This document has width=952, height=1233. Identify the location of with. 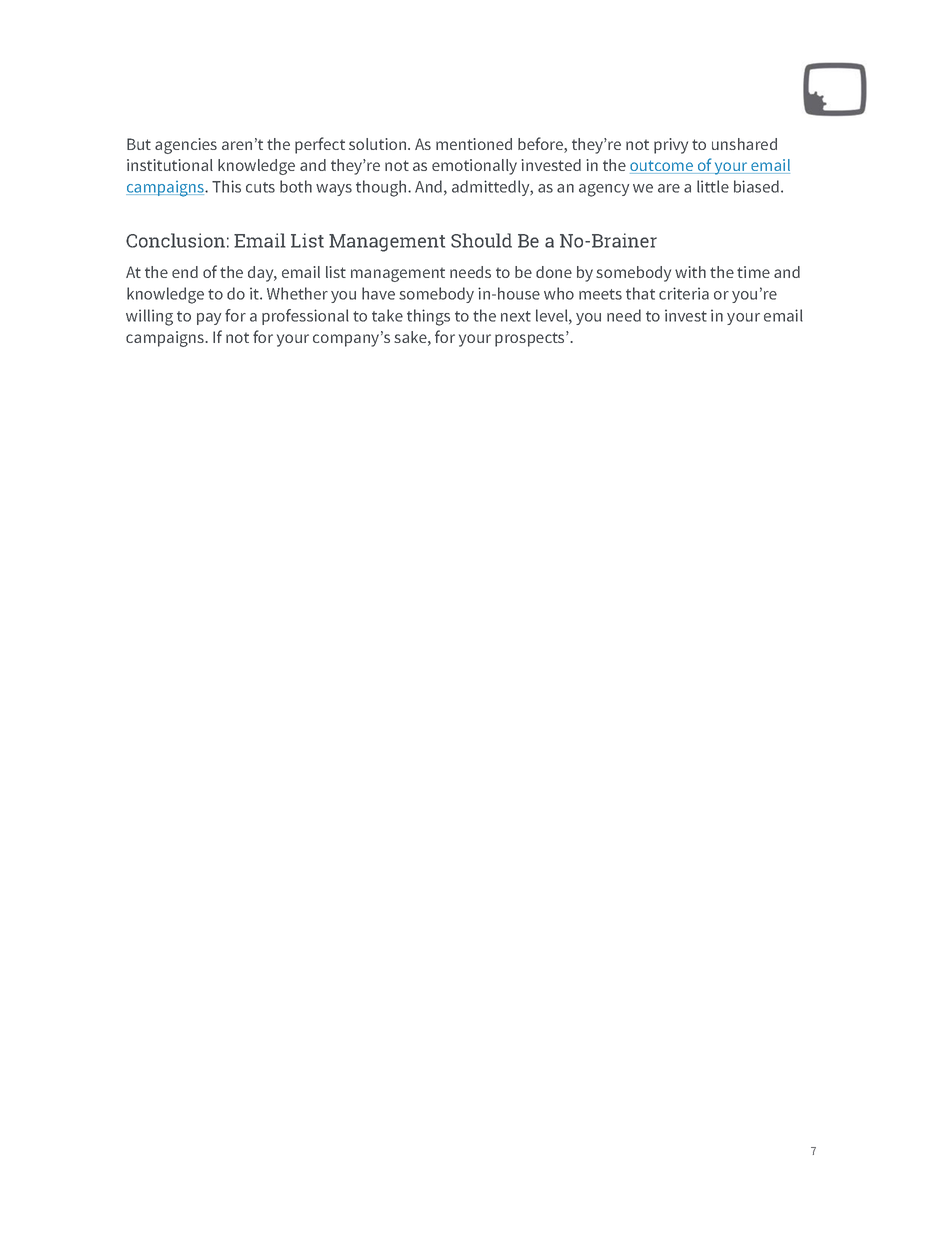
(690, 272).
